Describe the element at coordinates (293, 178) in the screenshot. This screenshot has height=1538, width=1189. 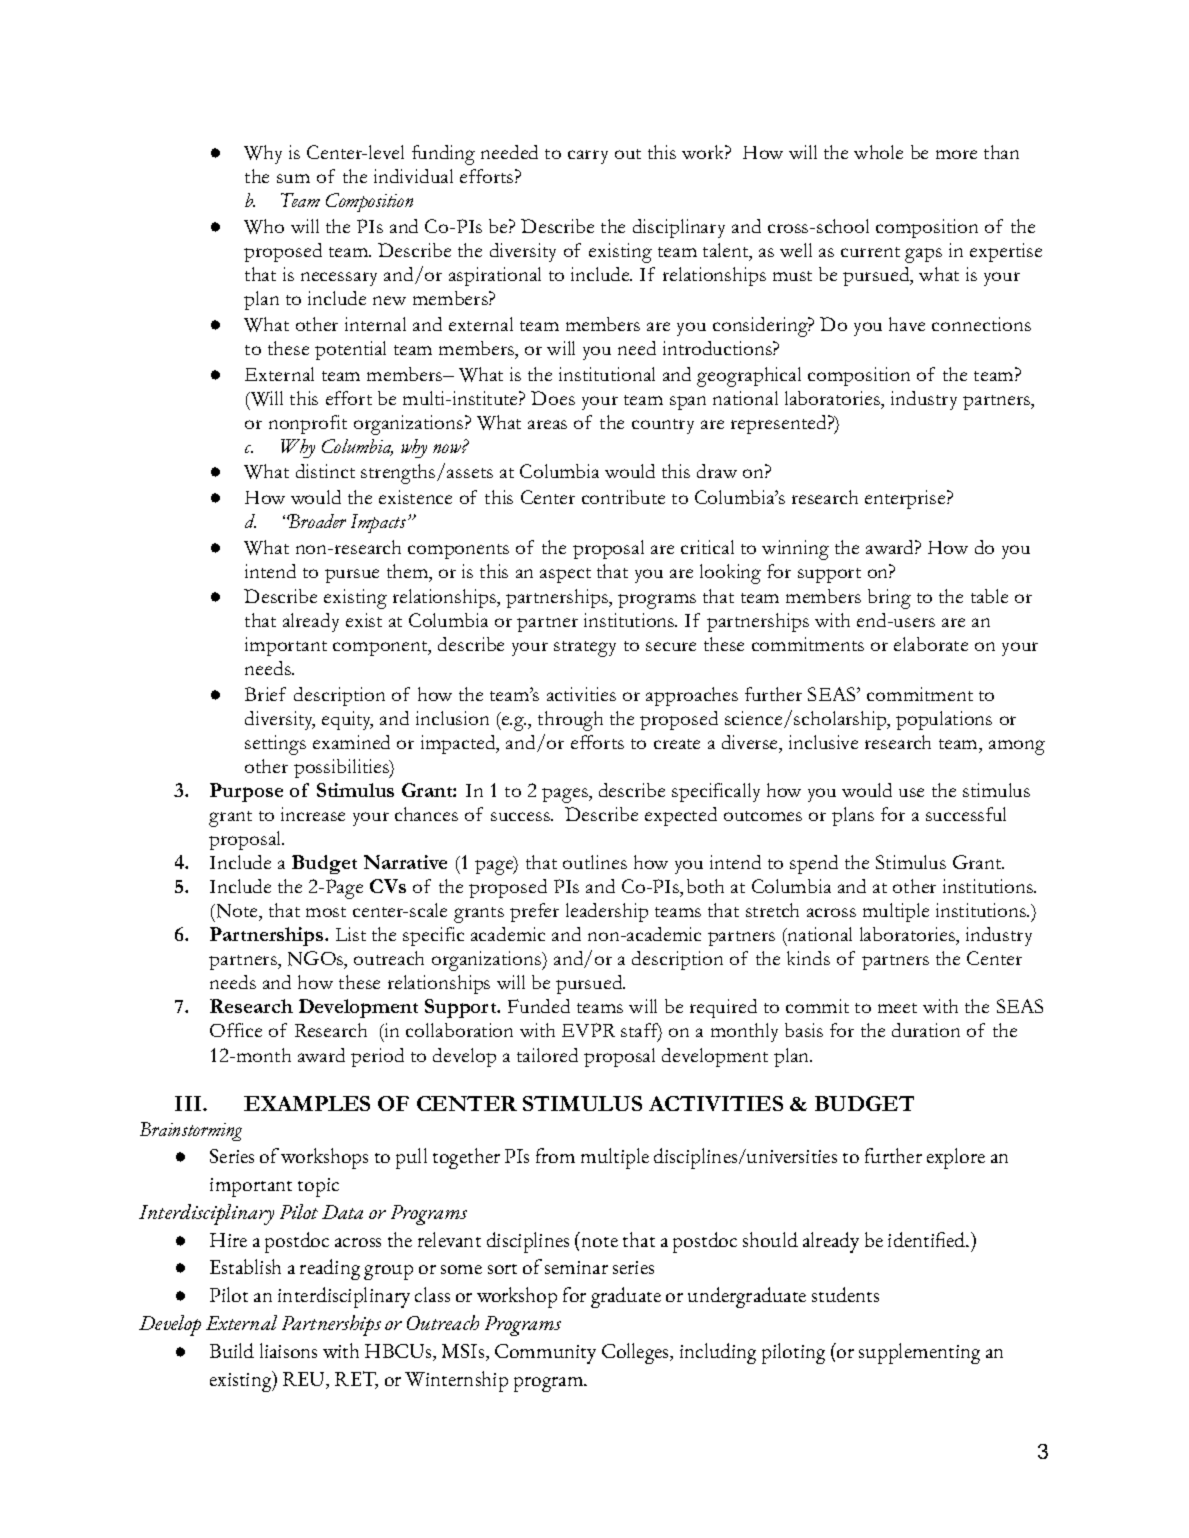
I see `sum` at that location.
